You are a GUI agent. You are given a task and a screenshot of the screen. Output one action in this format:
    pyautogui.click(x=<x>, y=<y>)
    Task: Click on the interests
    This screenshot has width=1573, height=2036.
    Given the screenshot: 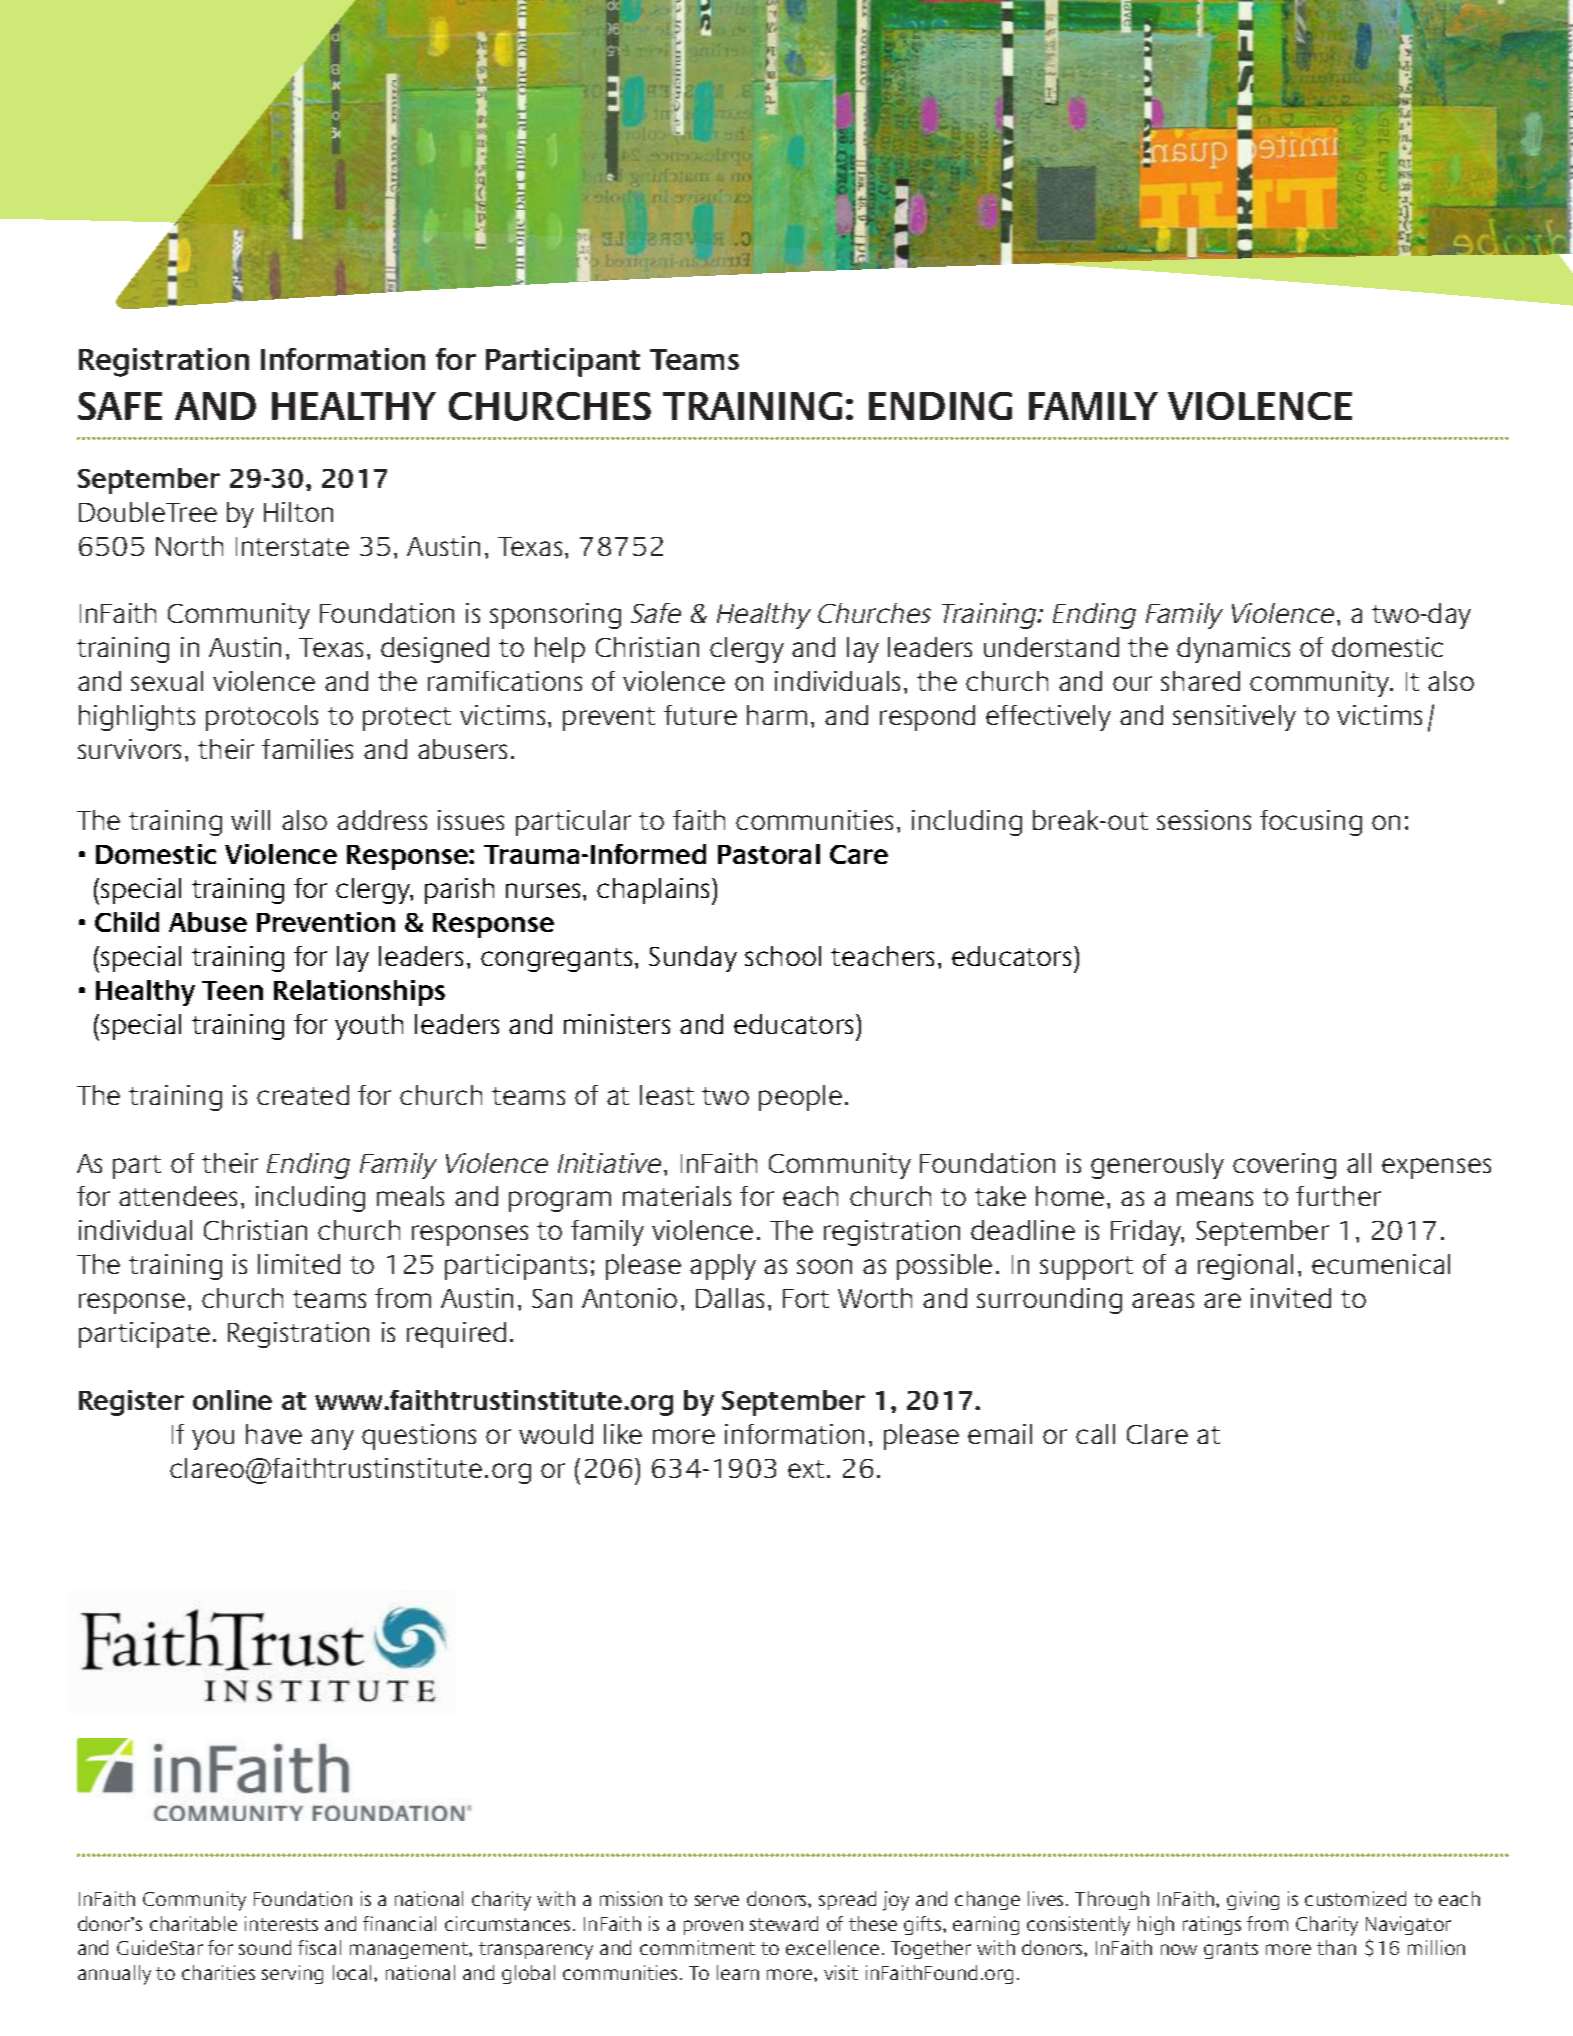 What is the action you would take?
    pyautogui.click(x=281, y=1923)
